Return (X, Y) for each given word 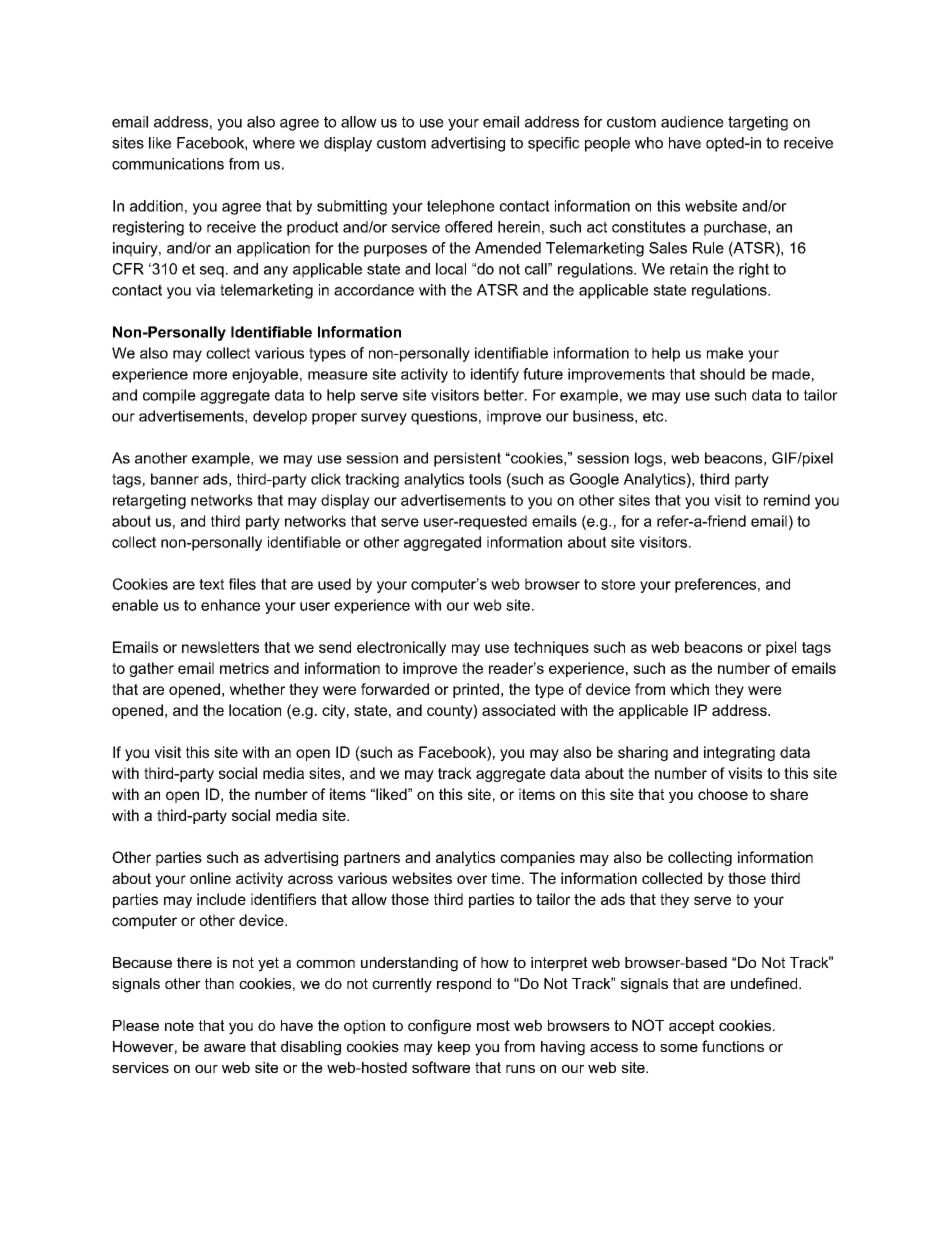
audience (692, 122)
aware (225, 1048)
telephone (461, 207)
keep (454, 1048)
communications (168, 164)
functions (733, 1046)
